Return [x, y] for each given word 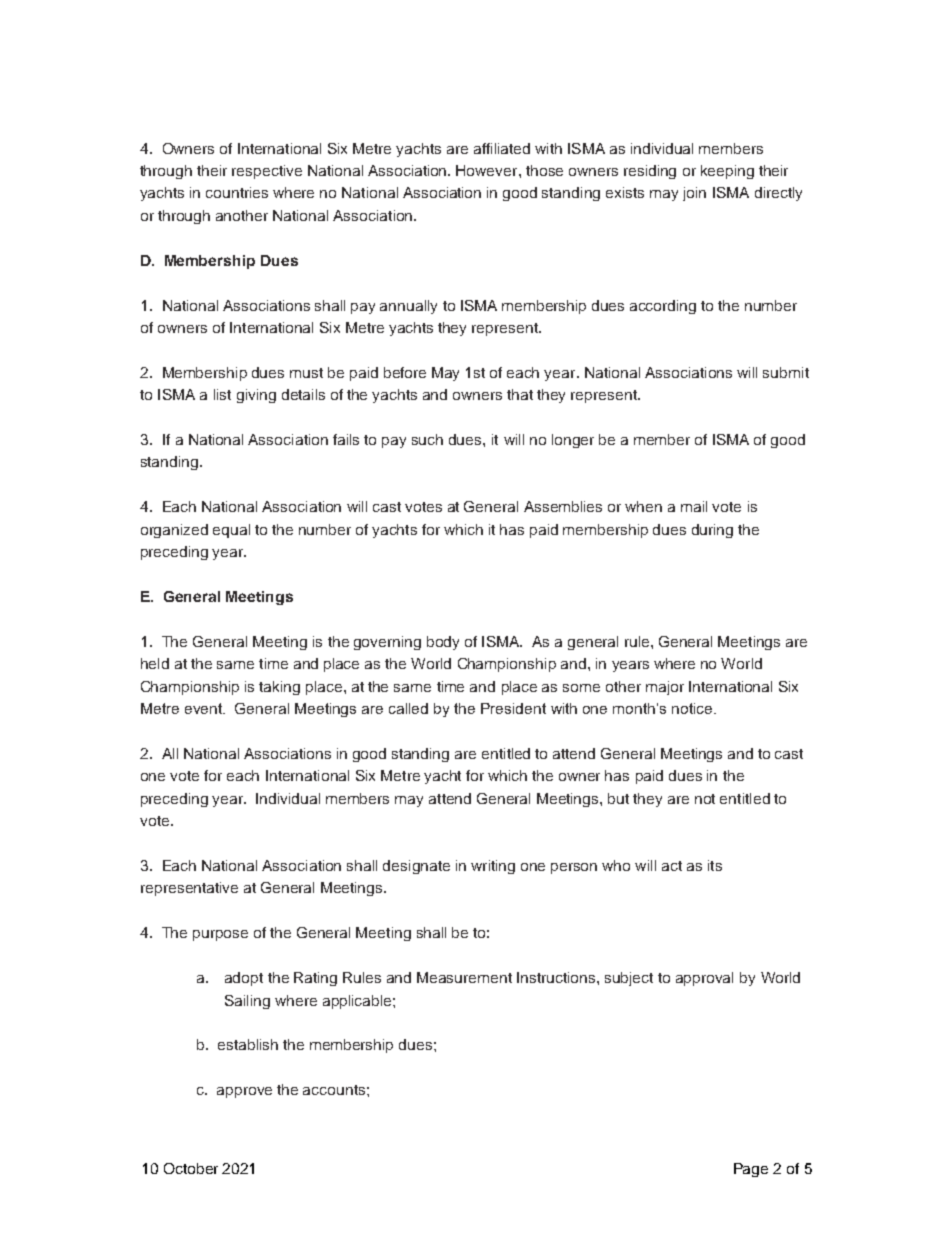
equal [231, 531]
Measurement [464, 977]
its [715, 865]
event [205, 708]
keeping [727, 172]
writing [493, 867]
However [488, 170]
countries [237, 192]
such [427, 439]
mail [694, 506]
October [191, 1168]
